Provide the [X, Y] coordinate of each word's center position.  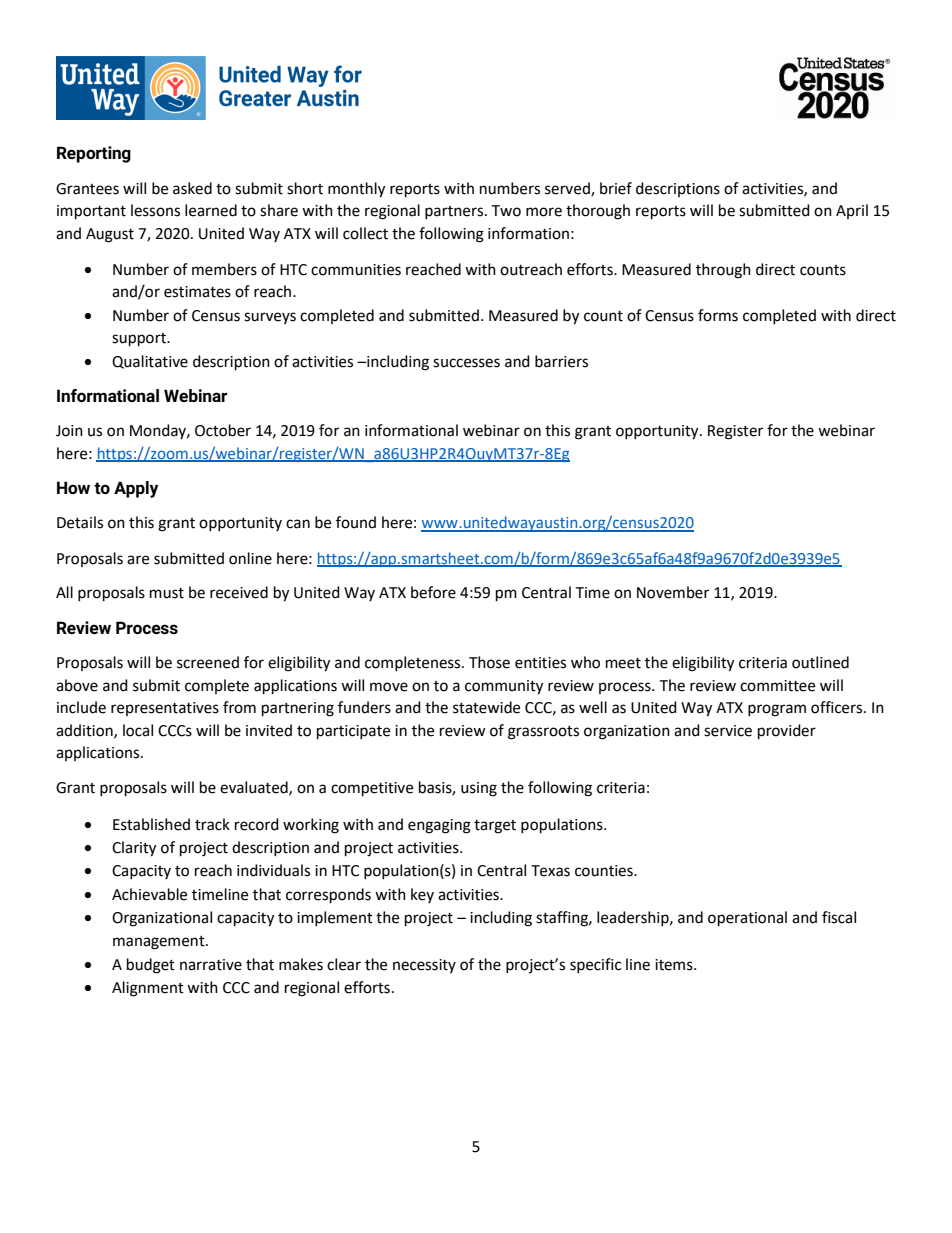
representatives [165, 709]
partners [455, 212]
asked [192, 188]
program [777, 710]
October [223, 430]
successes [466, 363]
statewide [486, 707]
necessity [424, 966]
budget [151, 966]
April [852, 211]
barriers [561, 361]
